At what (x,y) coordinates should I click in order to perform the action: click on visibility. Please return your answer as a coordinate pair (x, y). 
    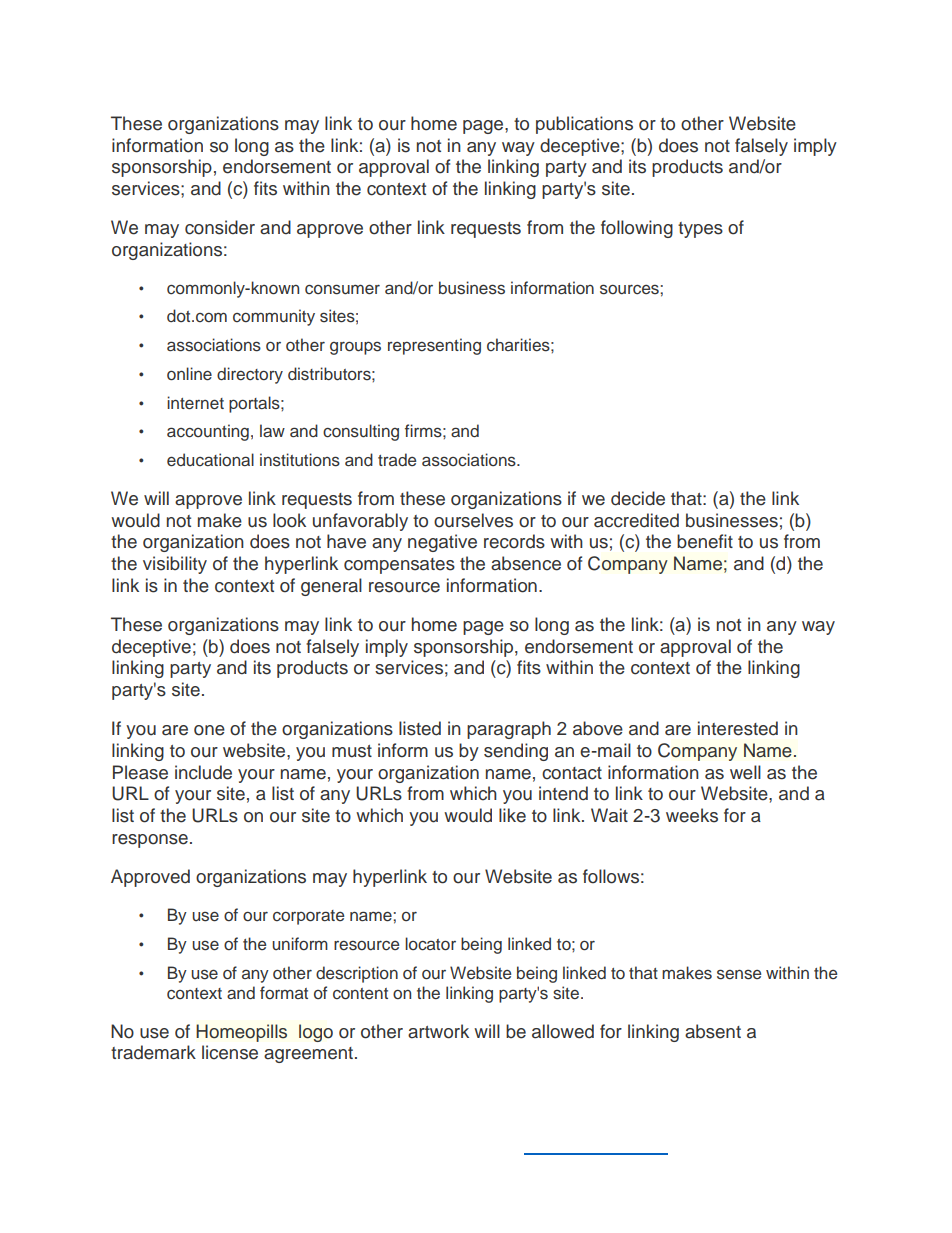
    Looking at the image, I should click on (175, 565).
